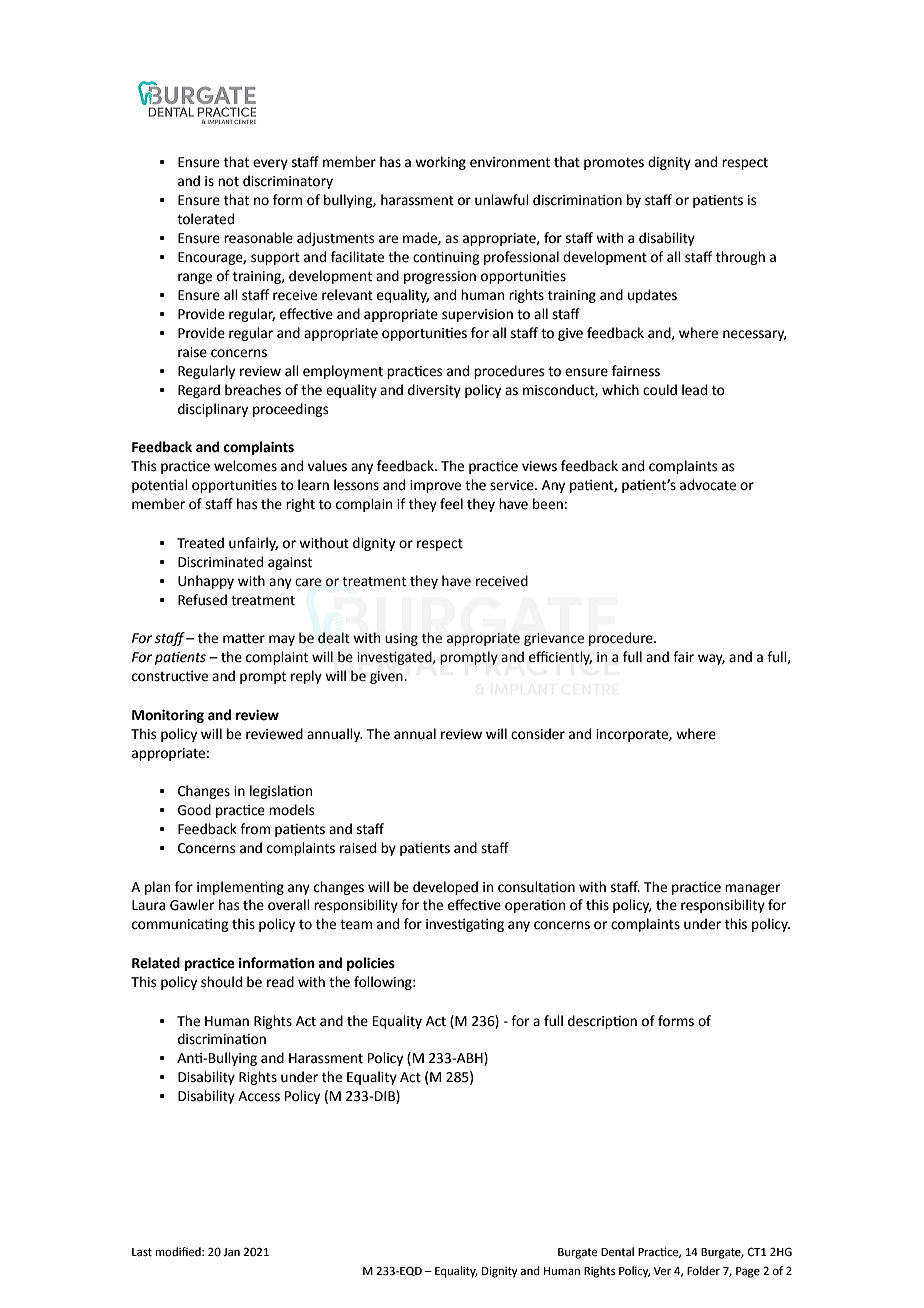  What do you see at coordinates (703, 1271) in the image?
I see `Folder` at bounding box center [703, 1271].
